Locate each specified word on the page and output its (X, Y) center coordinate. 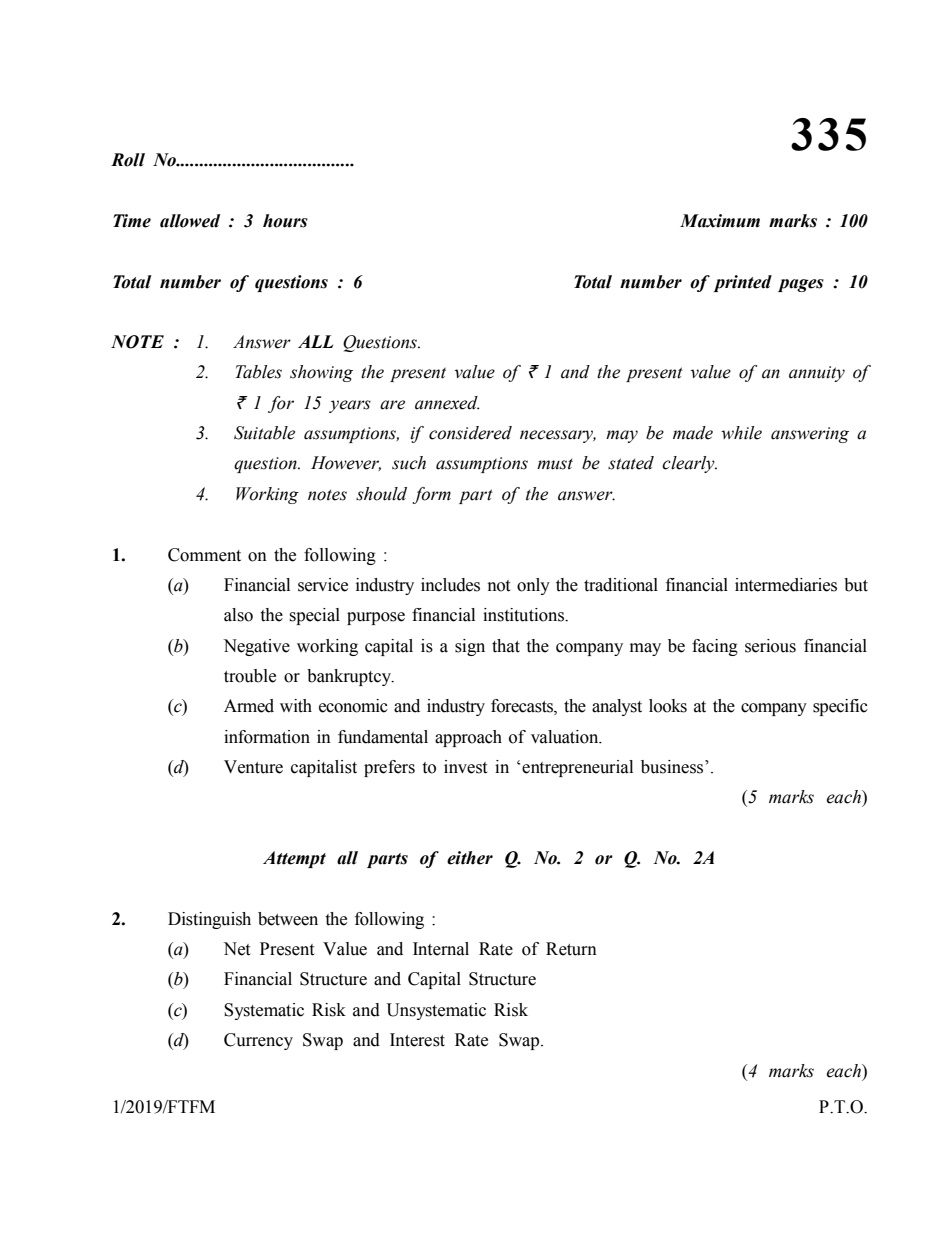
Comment (204, 555)
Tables (258, 372)
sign (470, 647)
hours (285, 221)
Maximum (720, 221)
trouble (250, 676)
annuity (817, 374)
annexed (447, 403)
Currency (258, 1041)
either (470, 858)
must (555, 464)
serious (770, 646)
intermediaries (786, 585)
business (673, 767)
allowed (190, 221)
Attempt (294, 859)
